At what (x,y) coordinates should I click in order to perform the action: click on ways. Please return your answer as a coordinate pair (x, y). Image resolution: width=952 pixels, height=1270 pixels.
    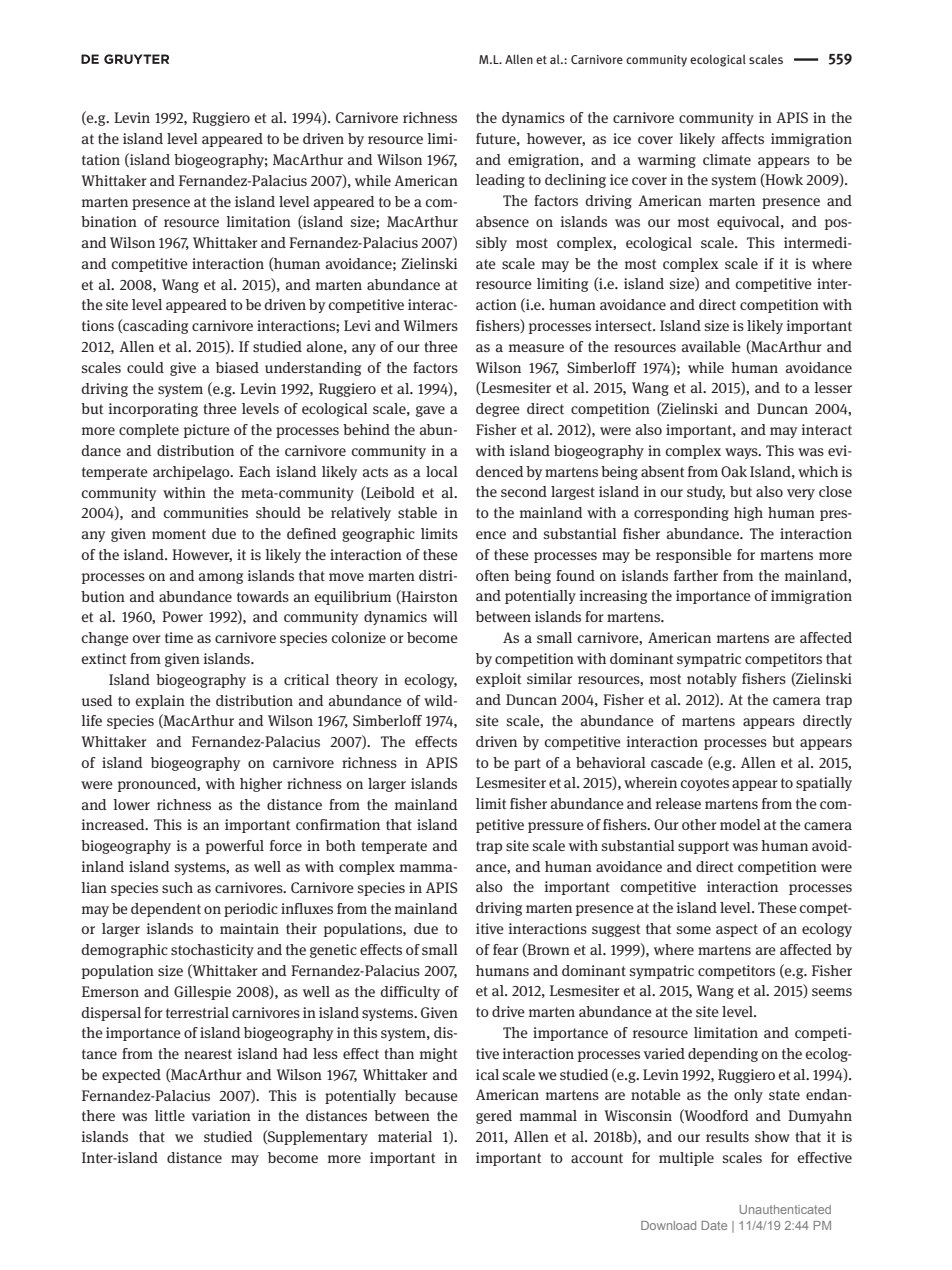
    Looking at the image, I should click on (742, 453).
